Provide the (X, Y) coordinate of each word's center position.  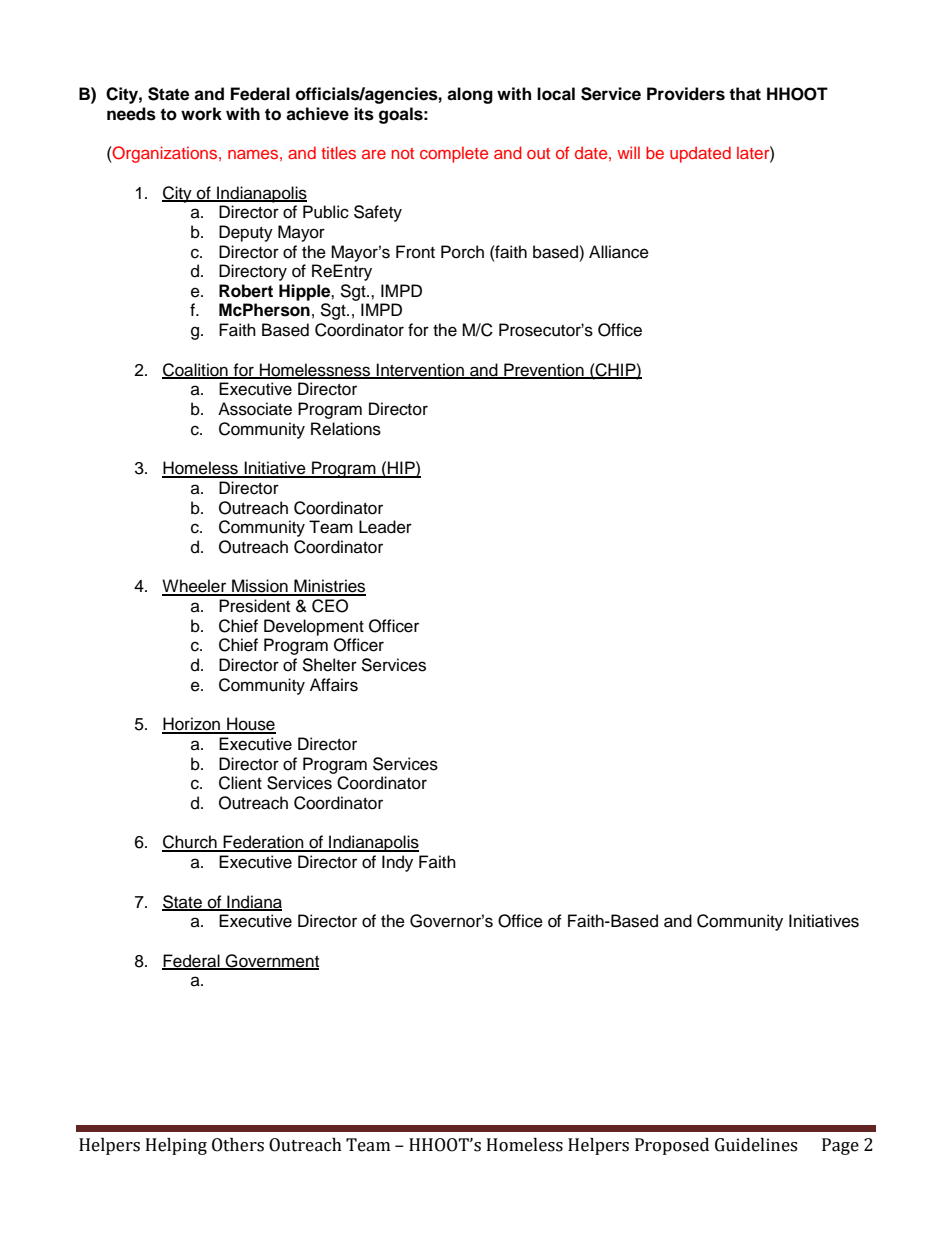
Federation (263, 843)
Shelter (329, 665)
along (470, 95)
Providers (686, 94)
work (201, 114)
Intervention (420, 371)
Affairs (334, 685)
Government (271, 961)
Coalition (196, 371)
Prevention (544, 371)
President (254, 606)
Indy (397, 863)
